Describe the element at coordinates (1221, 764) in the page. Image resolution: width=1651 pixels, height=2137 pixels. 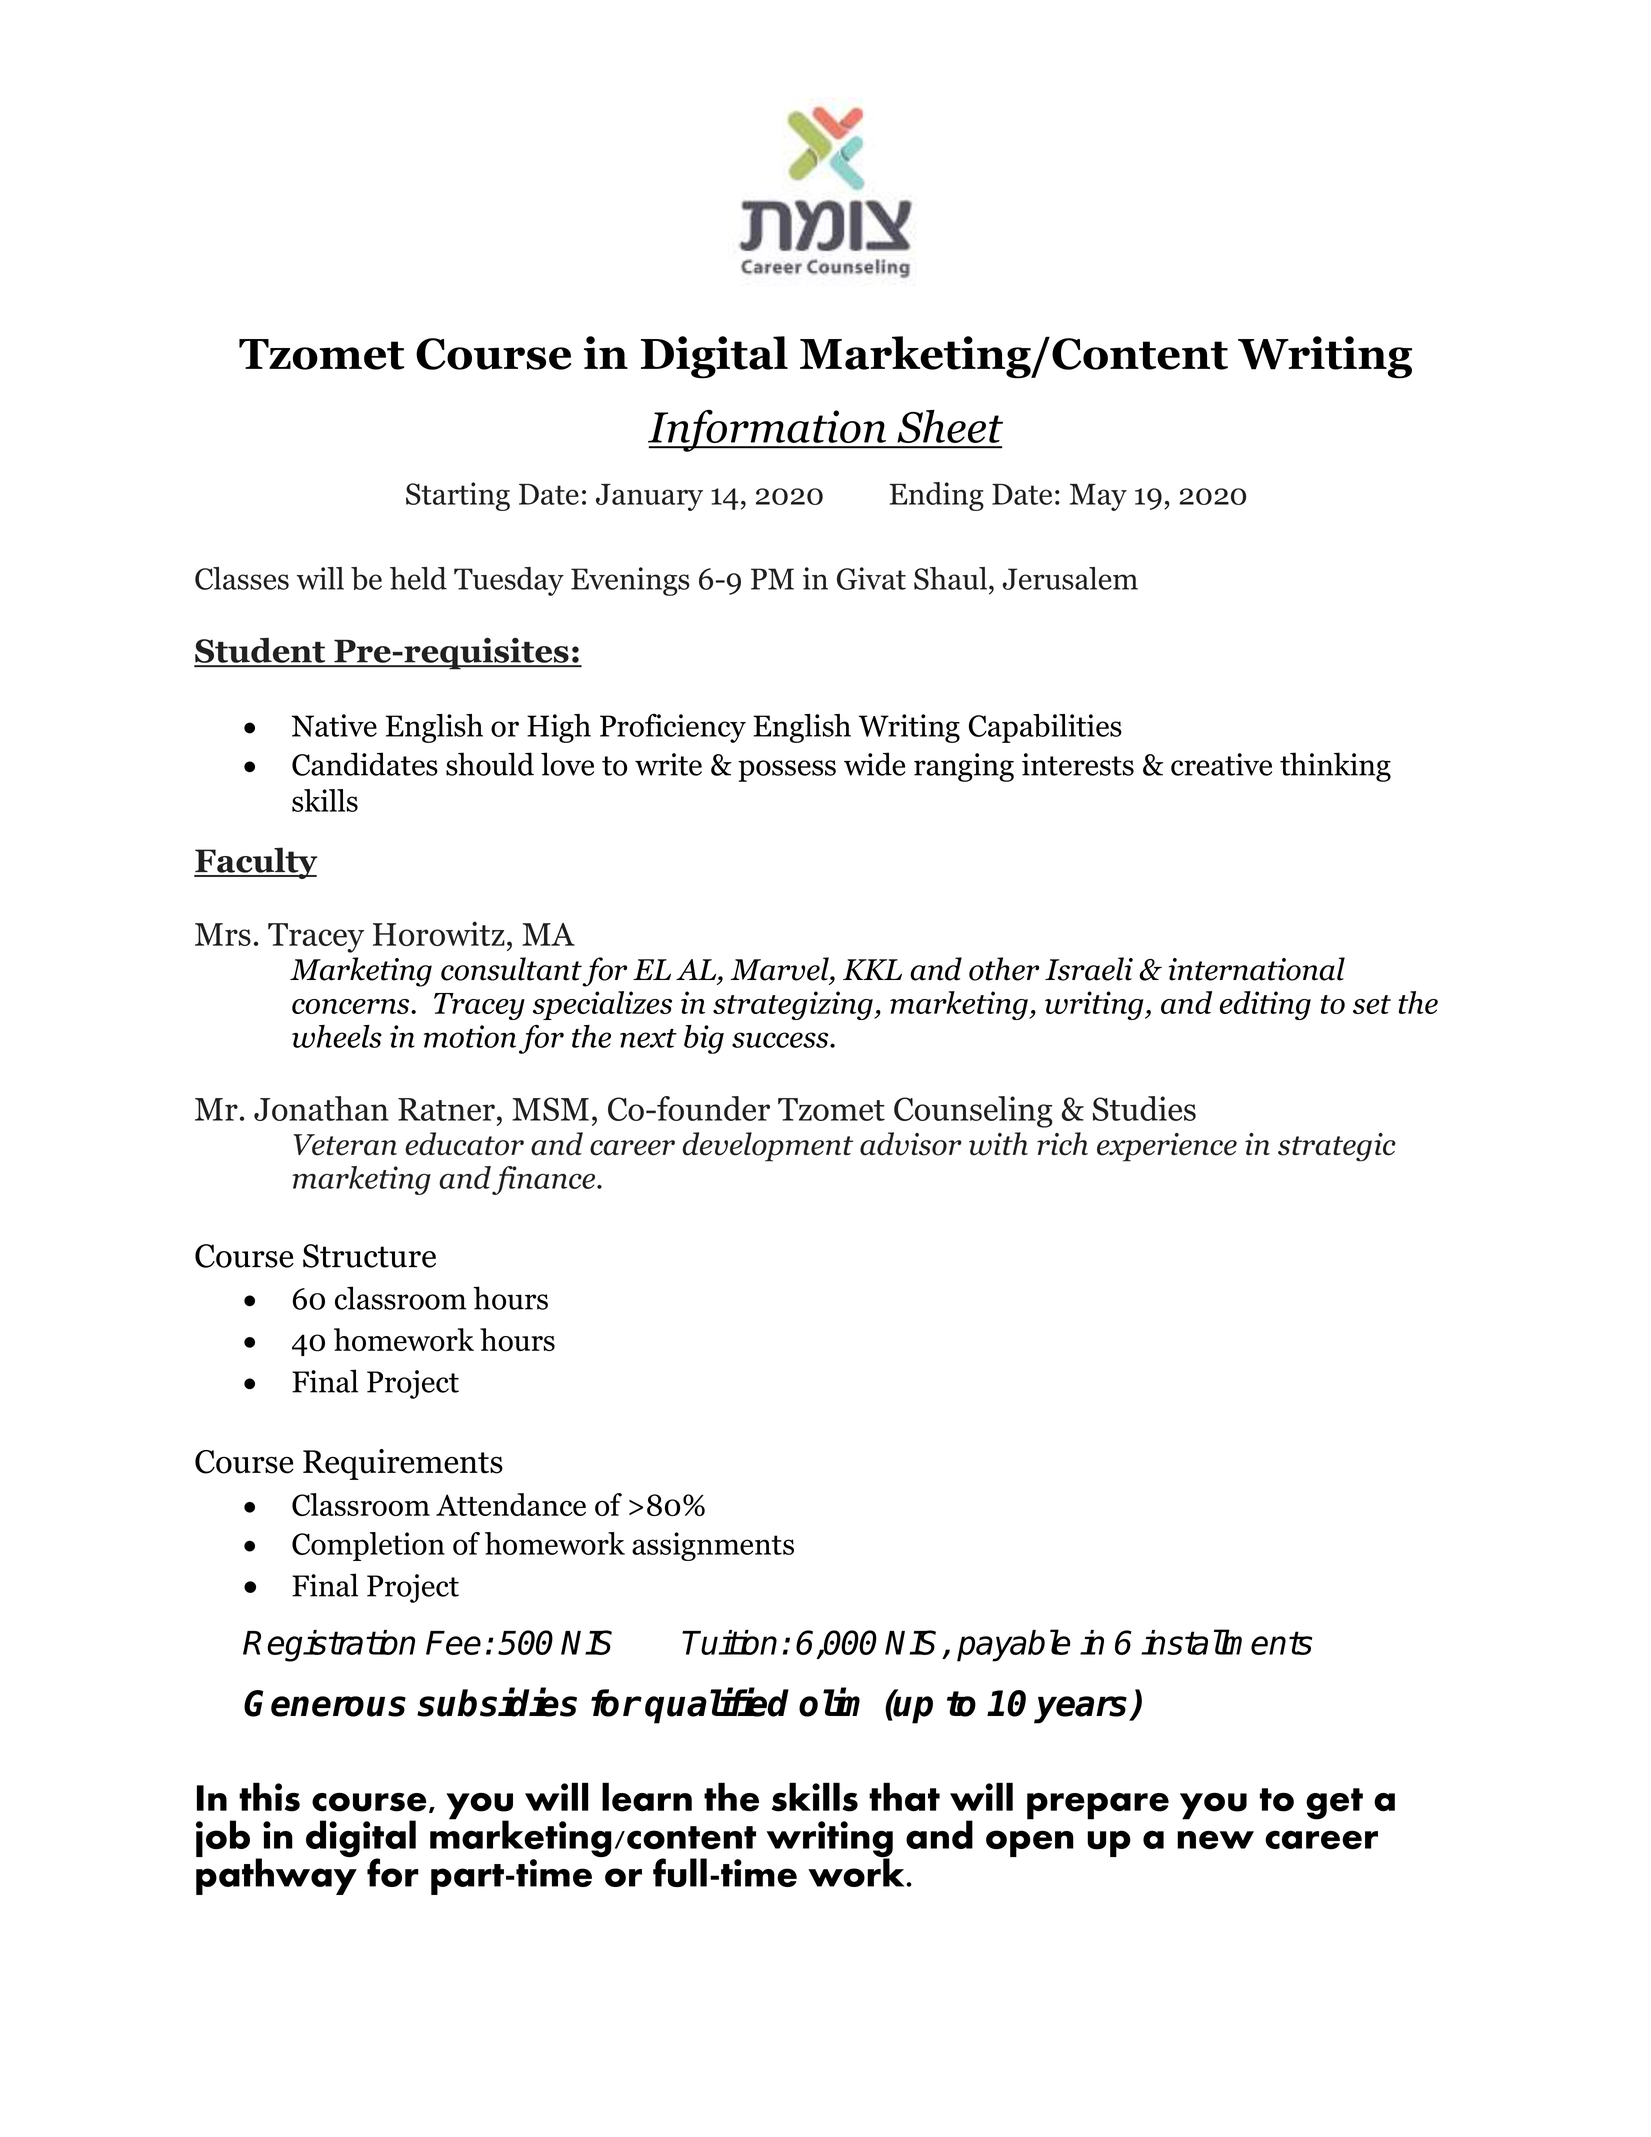
I see `creative` at that location.
